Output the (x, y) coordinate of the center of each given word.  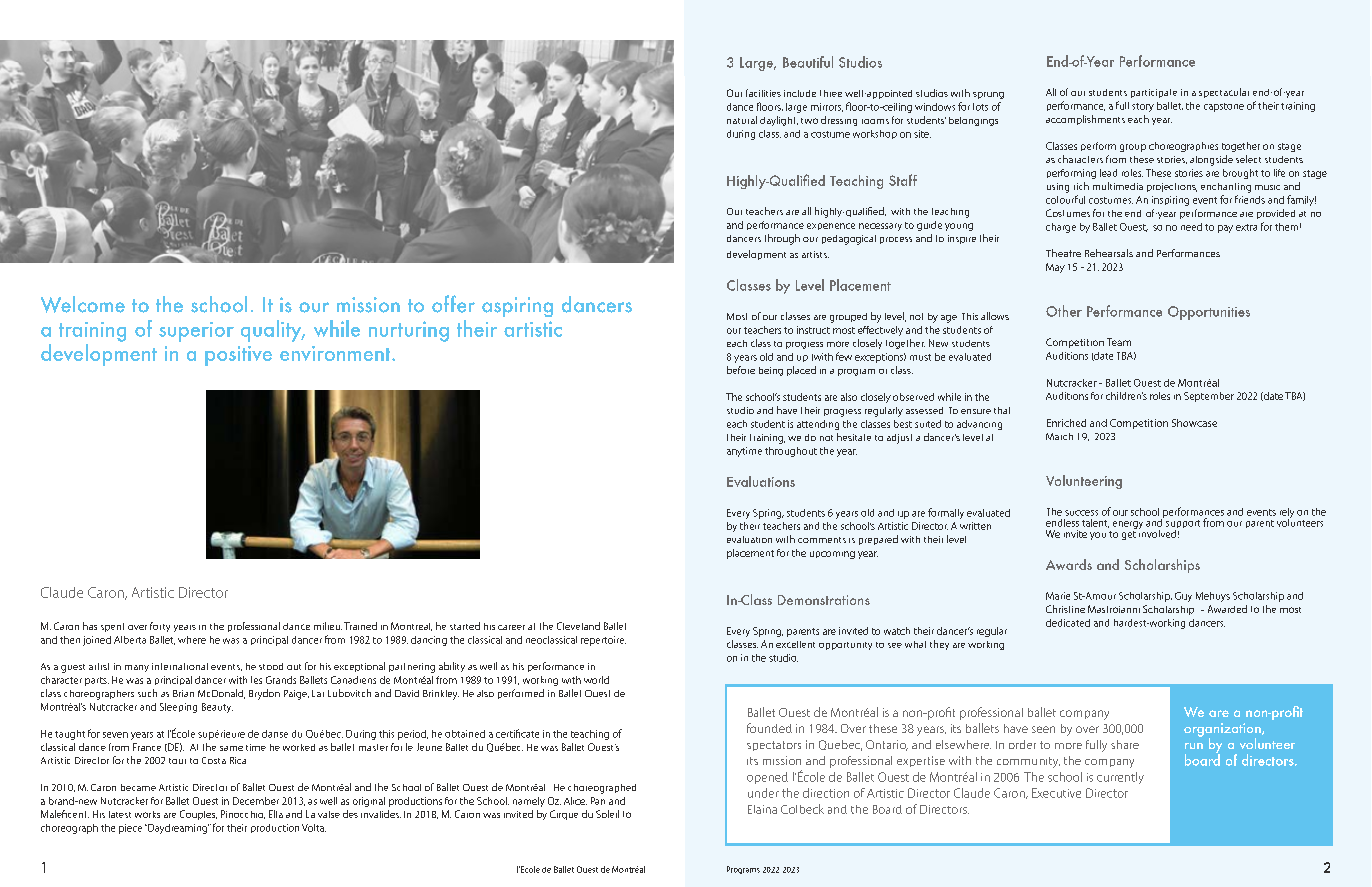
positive (238, 356)
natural (742, 120)
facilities (763, 93)
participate (1154, 93)
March (1059, 436)
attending (818, 425)
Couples (198, 815)
